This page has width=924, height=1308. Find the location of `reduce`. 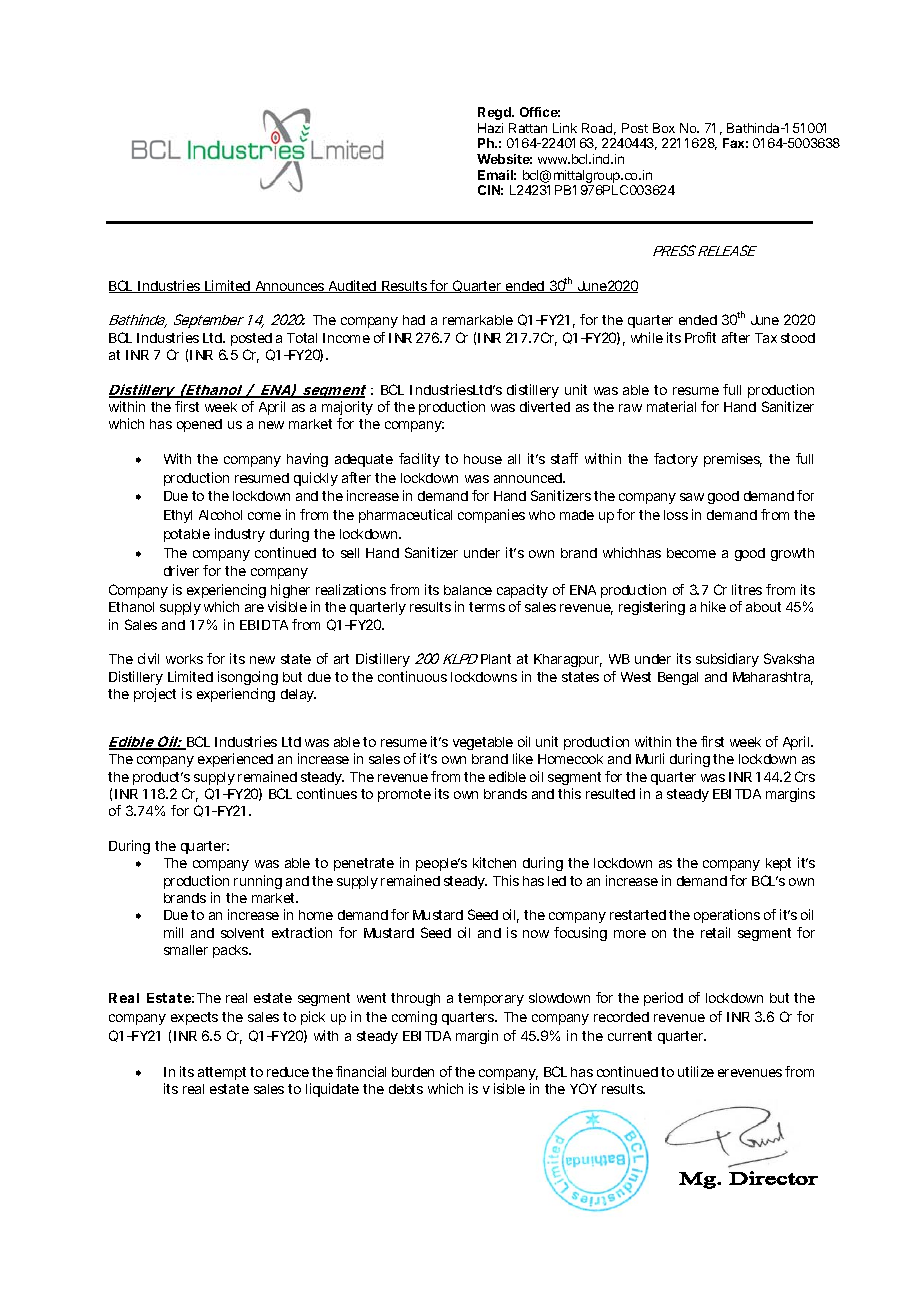

reduce is located at coordinates (288, 1072).
